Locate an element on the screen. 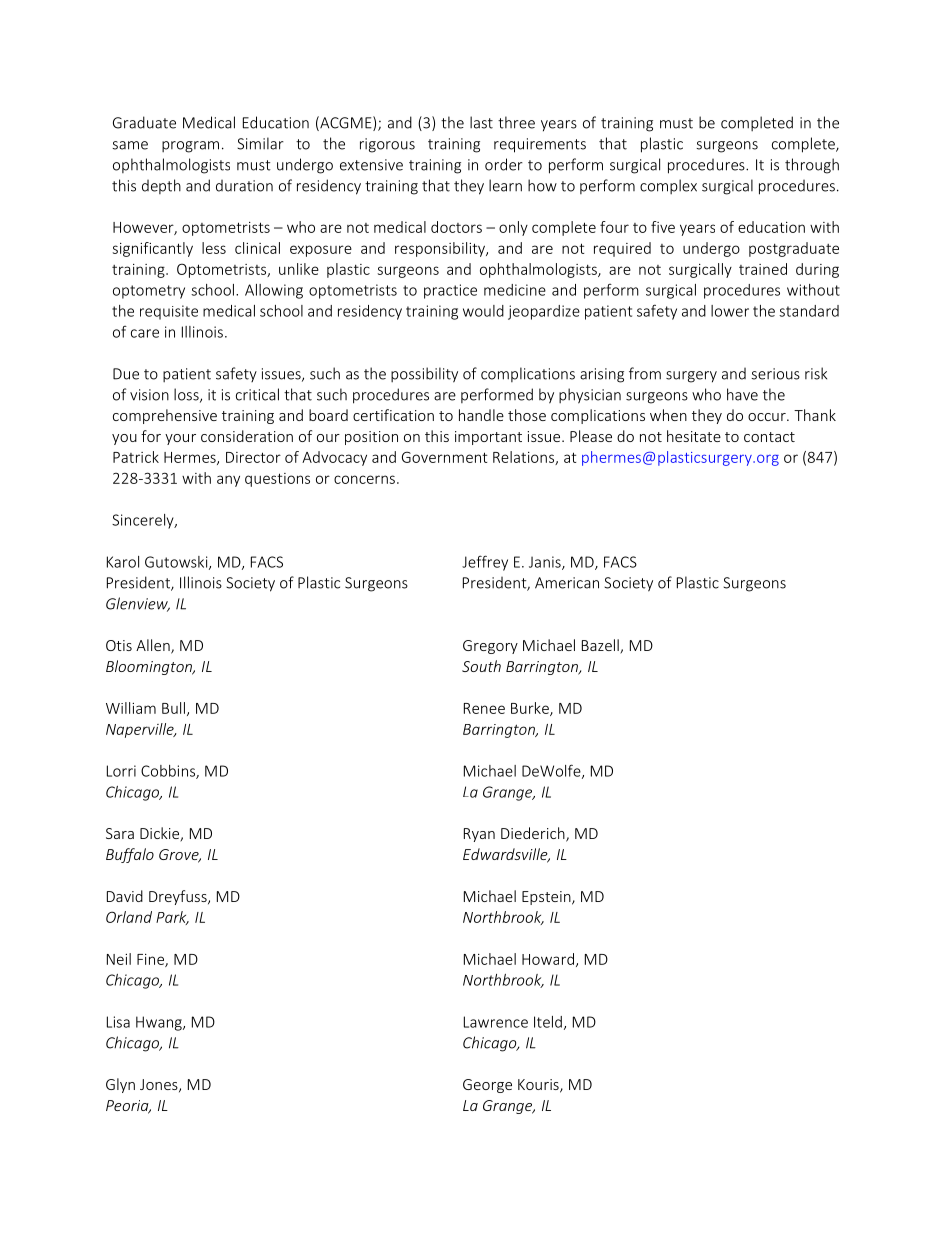 This screenshot has width=952, height=1233. lower is located at coordinates (730, 311).
